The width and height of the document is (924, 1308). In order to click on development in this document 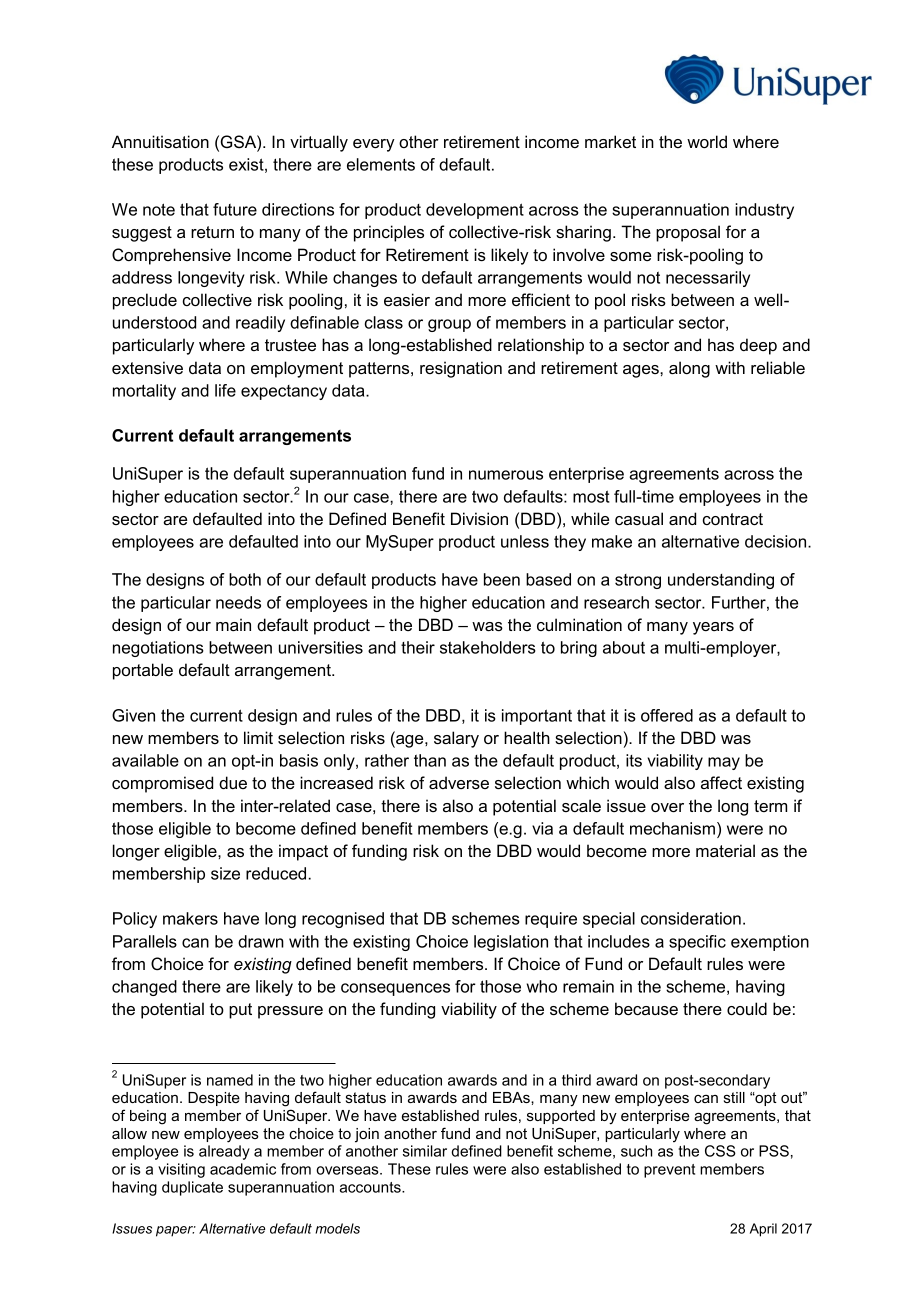, I will do `click(475, 211)`.
